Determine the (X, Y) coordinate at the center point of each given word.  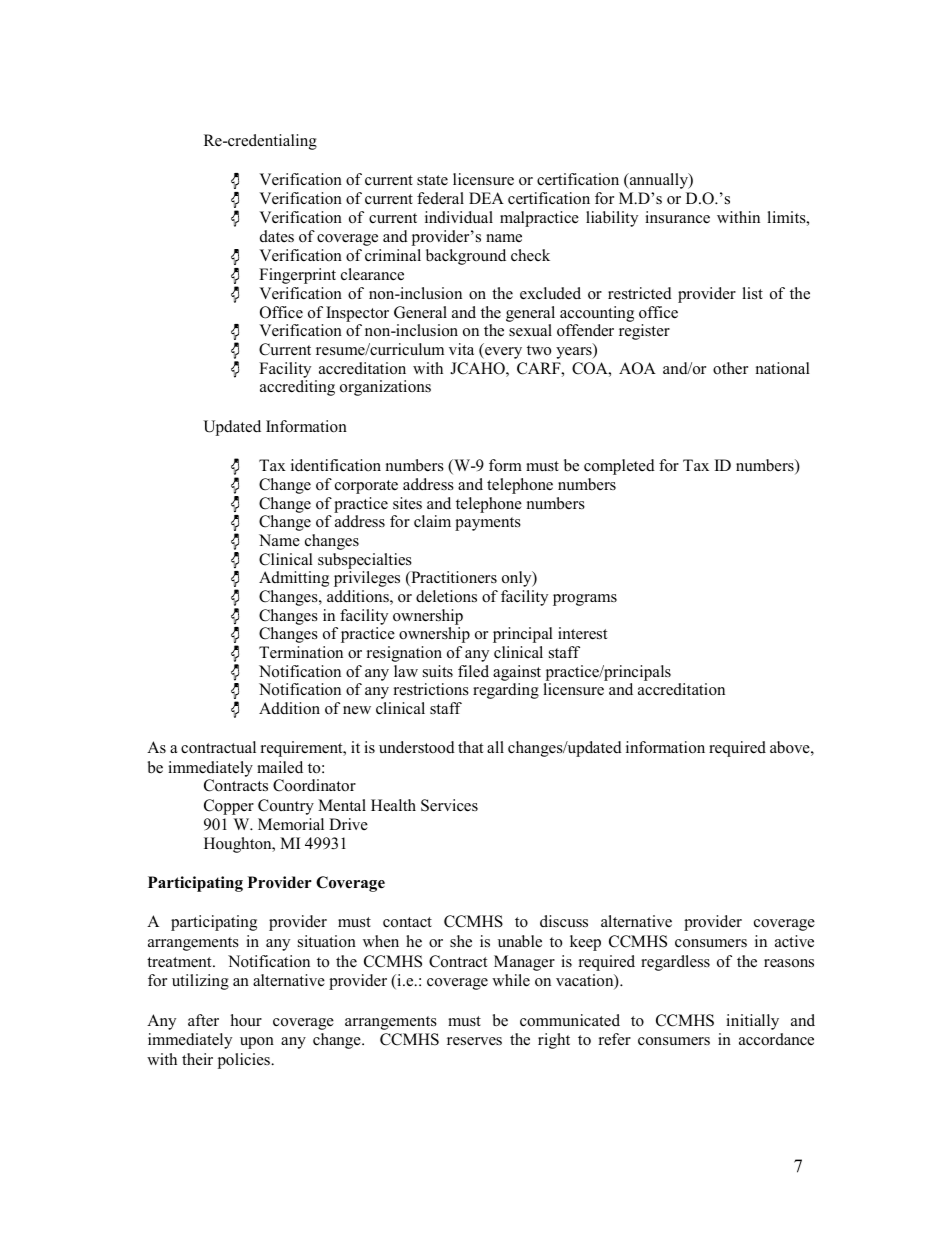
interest (583, 633)
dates (277, 236)
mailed (280, 767)
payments (488, 524)
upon (257, 1043)
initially (752, 1022)
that (471, 747)
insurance (677, 217)
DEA (486, 198)
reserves (474, 1041)
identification (336, 465)
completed (619, 467)
